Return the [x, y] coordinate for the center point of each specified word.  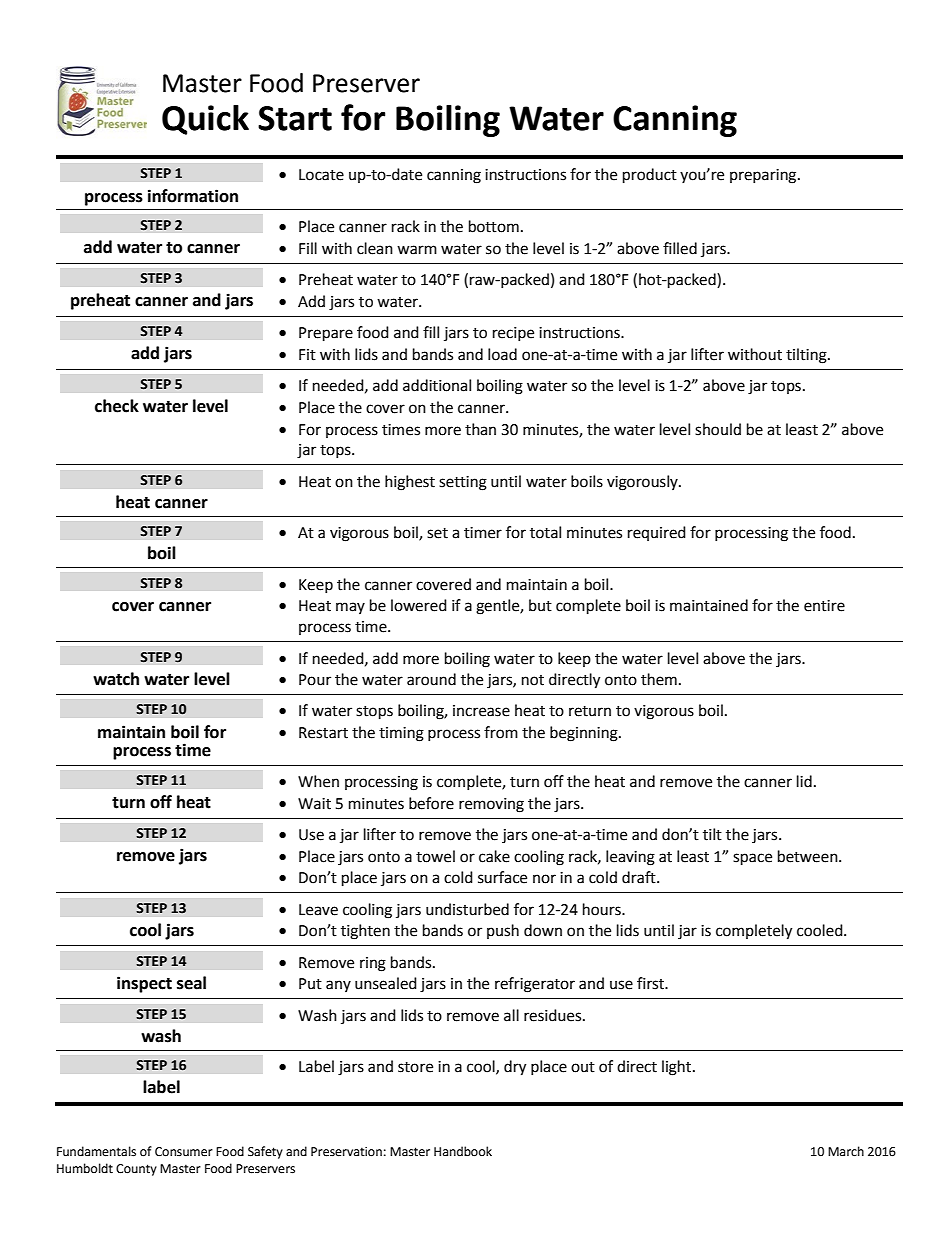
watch [116, 679]
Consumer [184, 1152]
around [431, 679]
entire [824, 606]
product [650, 176]
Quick [205, 120]
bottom [494, 226]
